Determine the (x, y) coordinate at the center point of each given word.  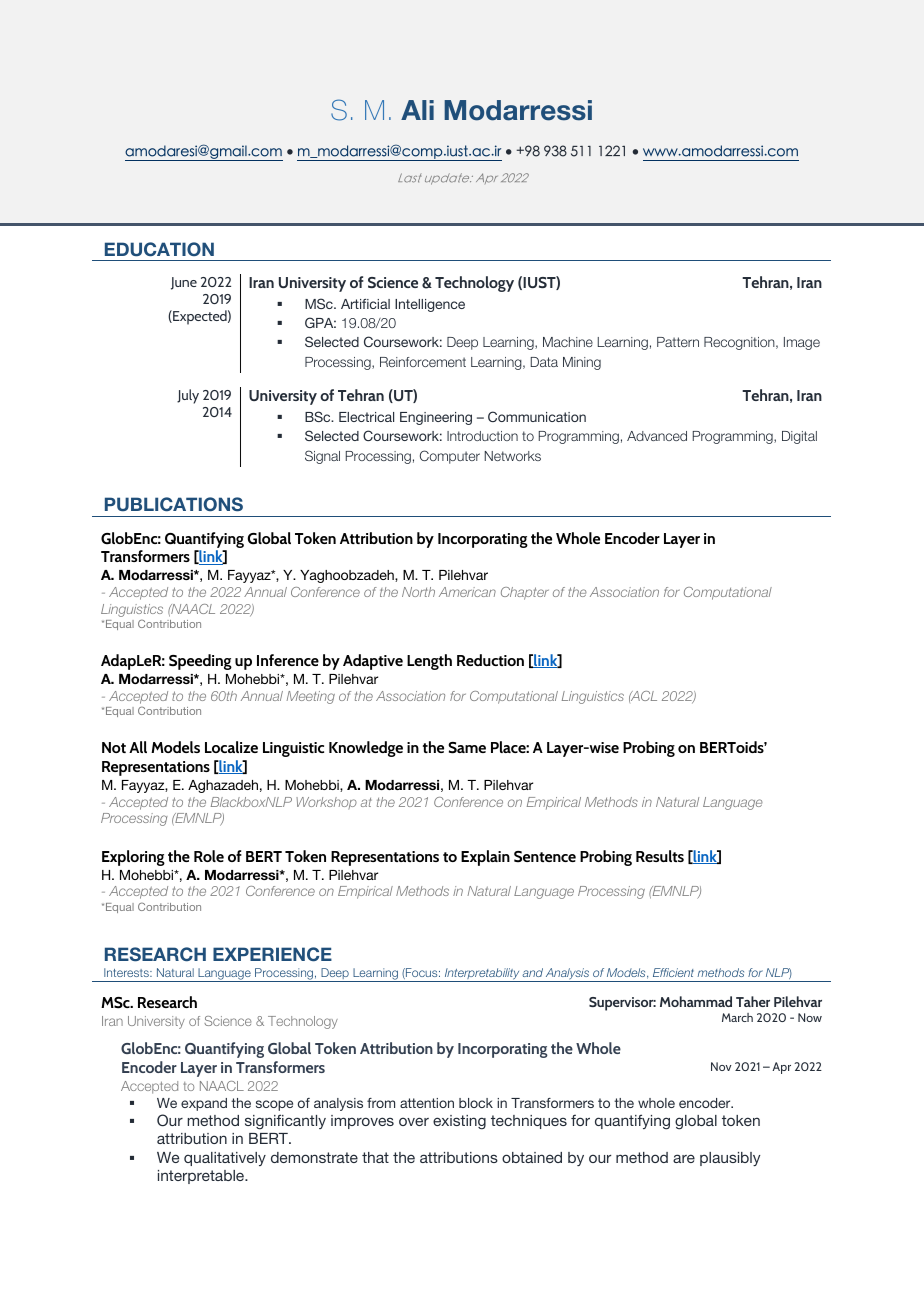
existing (459, 1122)
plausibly (730, 1159)
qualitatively (225, 1159)
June (184, 283)
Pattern (678, 342)
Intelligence (430, 305)
